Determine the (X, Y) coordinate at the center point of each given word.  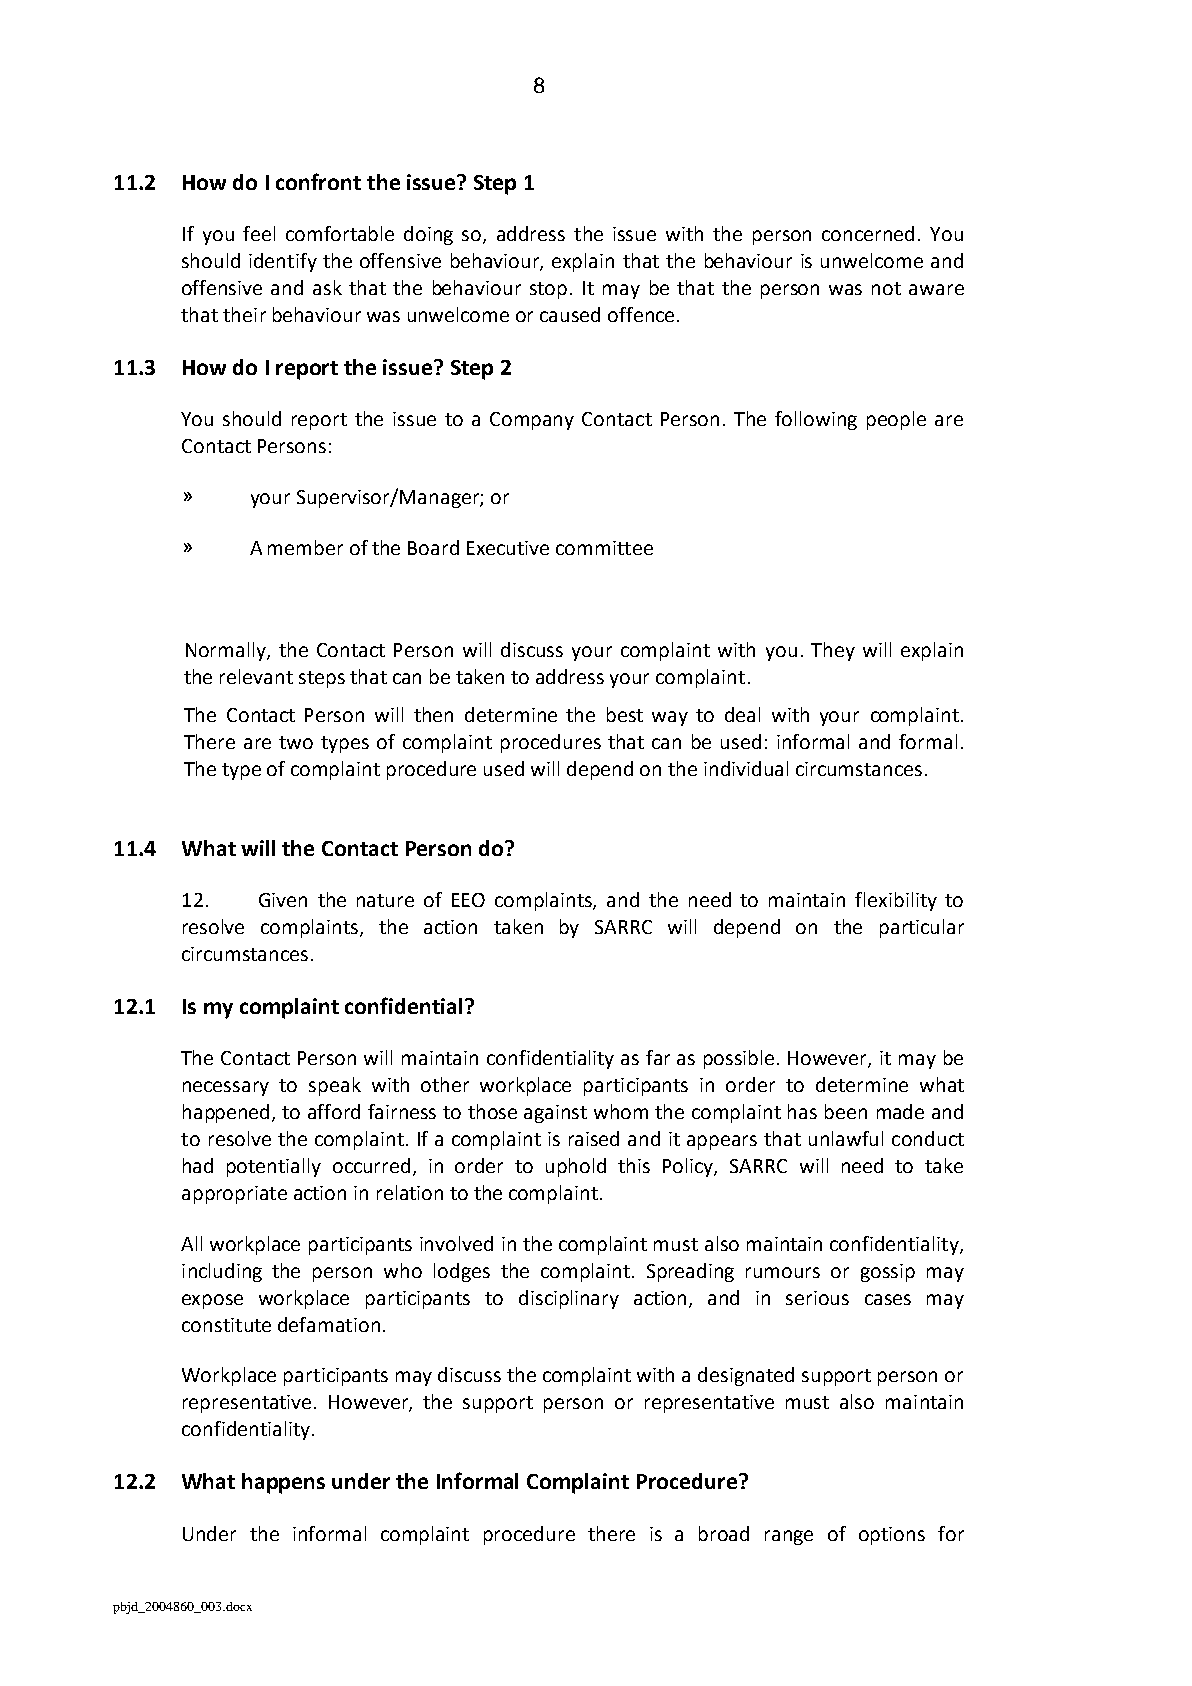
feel (259, 233)
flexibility (896, 901)
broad (724, 1533)
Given (283, 900)
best (625, 714)
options (892, 1536)
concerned (868, 233)
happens (283, 1483)
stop (548, 290)
